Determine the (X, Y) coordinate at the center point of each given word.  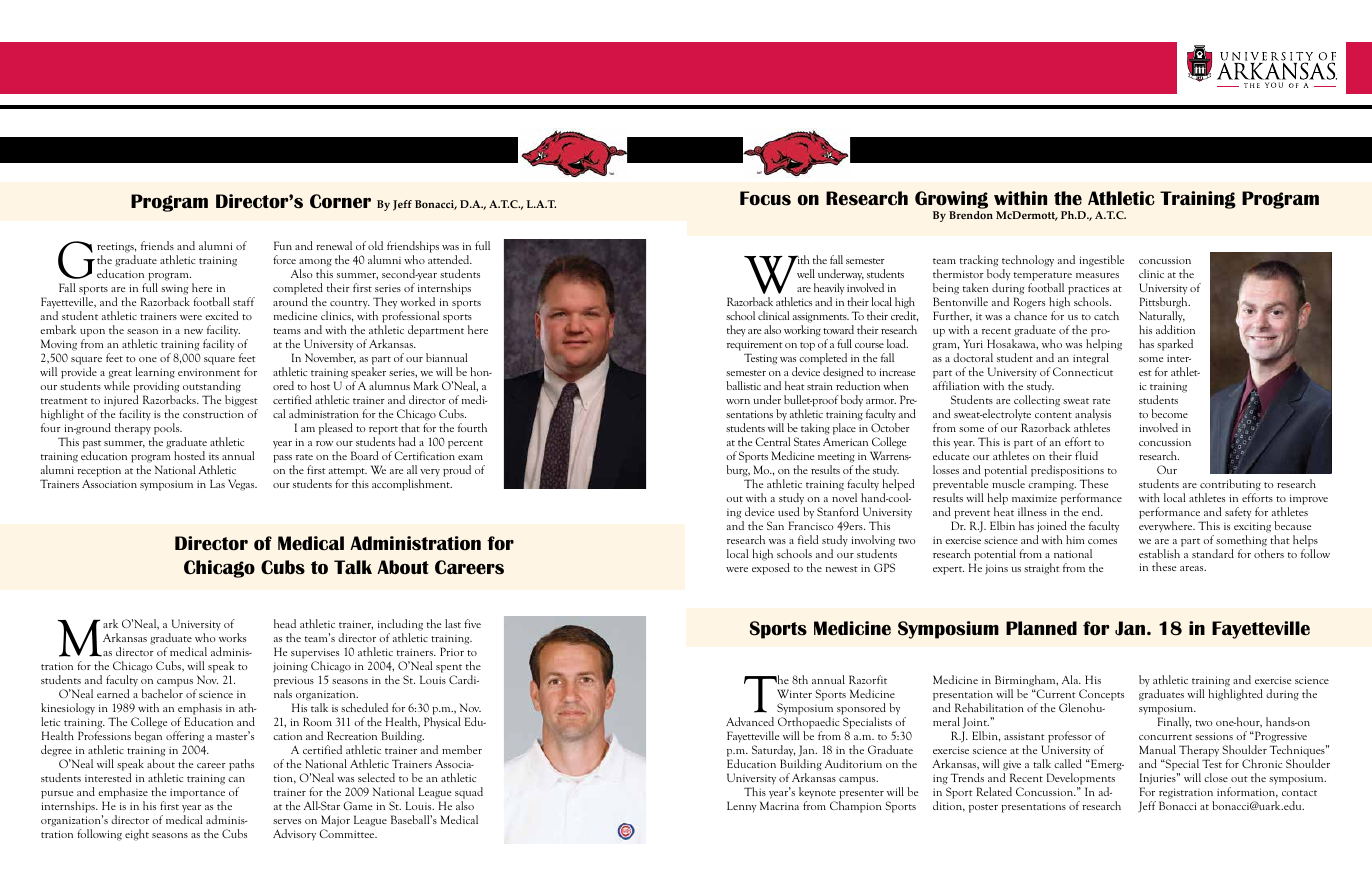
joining (290, 667)
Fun (283, 245)
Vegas (242, 485)
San (775, 525)
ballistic (743, 385)
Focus (765, 198)
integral (1091, 359)
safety (1238, 513)
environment (209, 372)
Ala (1071, 679)
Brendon (971, 215)
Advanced (750, 721)
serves (287, 821)
